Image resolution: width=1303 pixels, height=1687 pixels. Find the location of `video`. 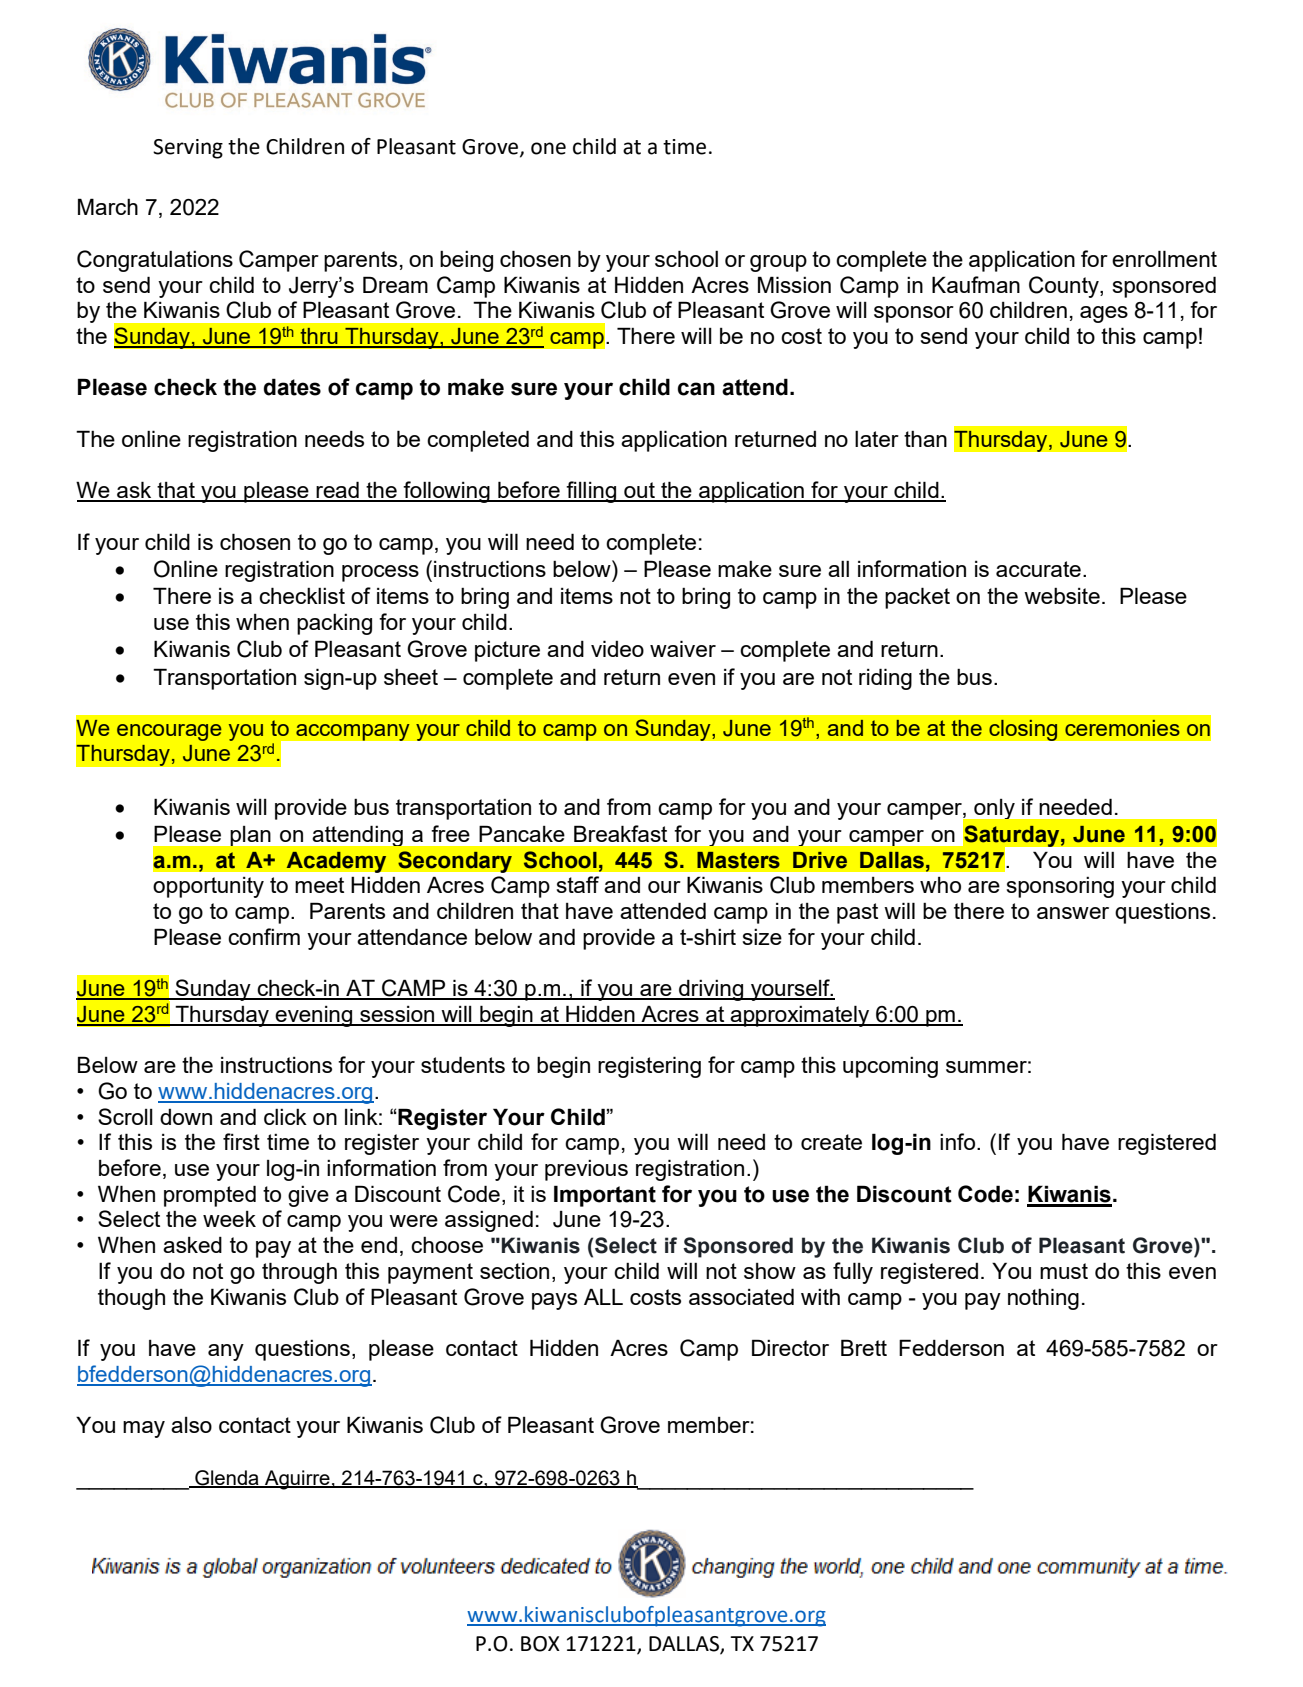

video is located at coordinates (617, 648).
